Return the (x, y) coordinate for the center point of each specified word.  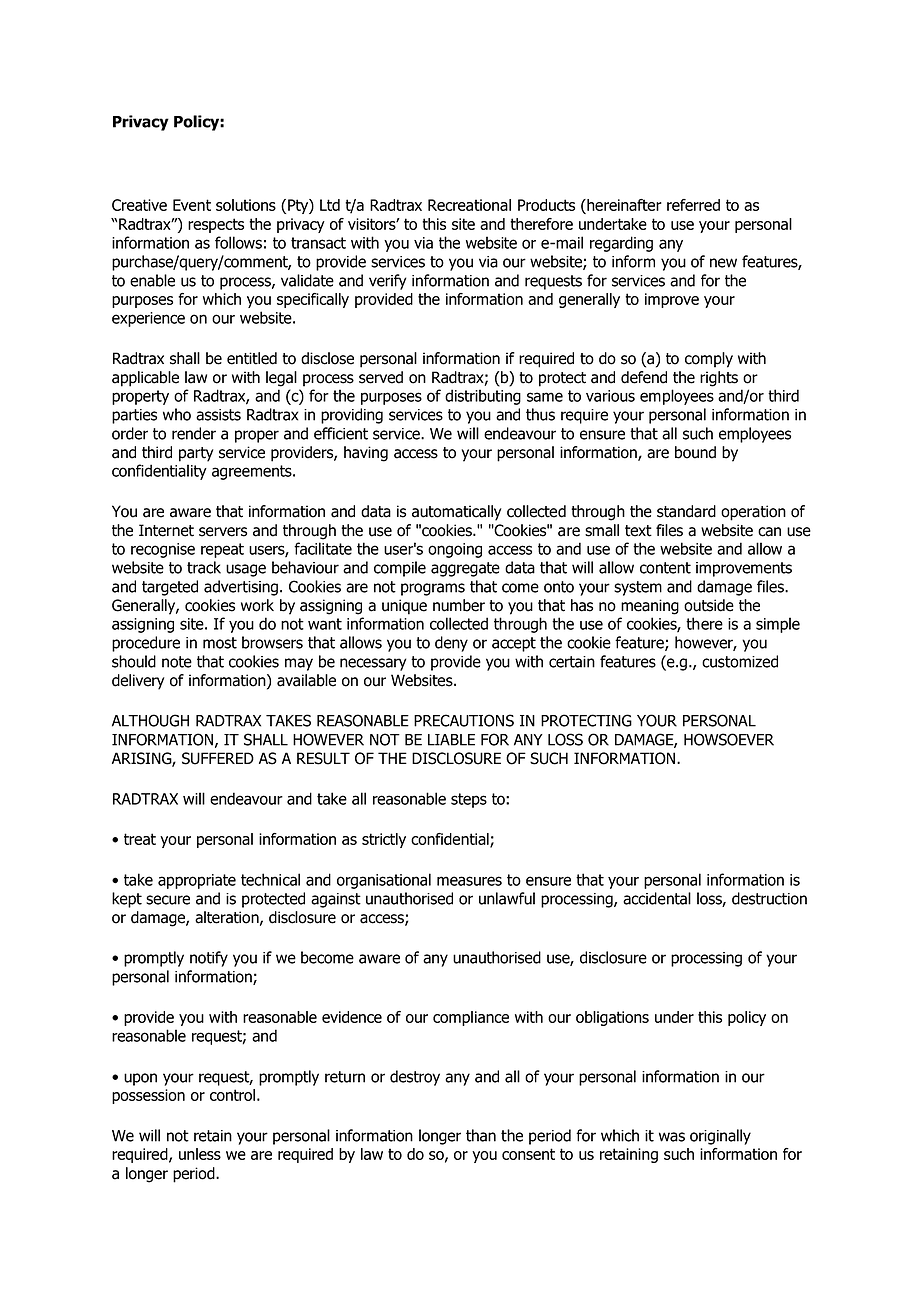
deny (451, 644)
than (481, 1135)
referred (693, 205)
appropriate (197, 881)
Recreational (469, 205)
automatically (457, 513)
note (177, 662)
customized (740, 661)
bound (695, 452)
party (196, 454)
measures (469, 881)
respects (216, 225)
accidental (657, 898)
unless (200, 1154)
